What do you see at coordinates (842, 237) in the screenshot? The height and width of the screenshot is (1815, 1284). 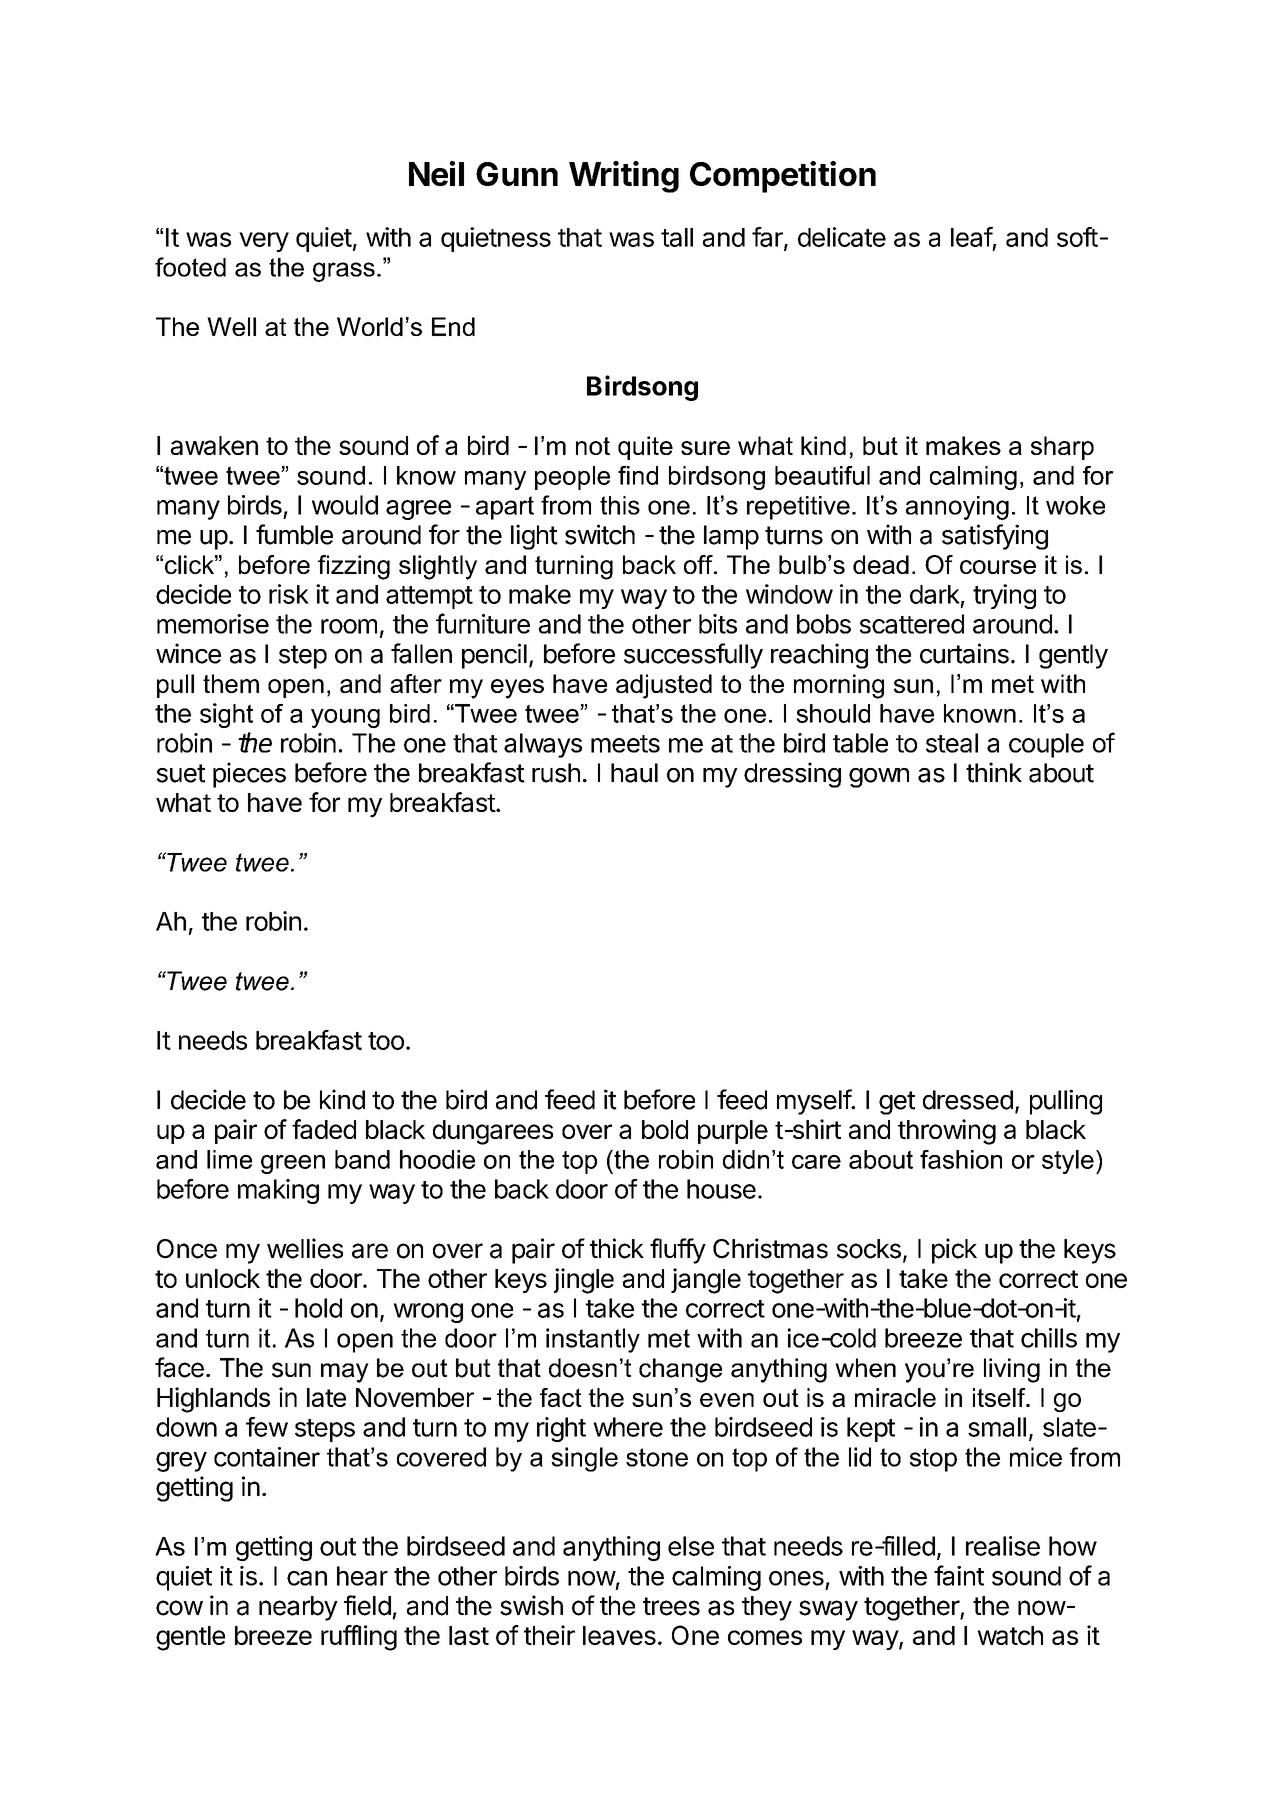 I see `delicate` at bounding box center [842, 237].
